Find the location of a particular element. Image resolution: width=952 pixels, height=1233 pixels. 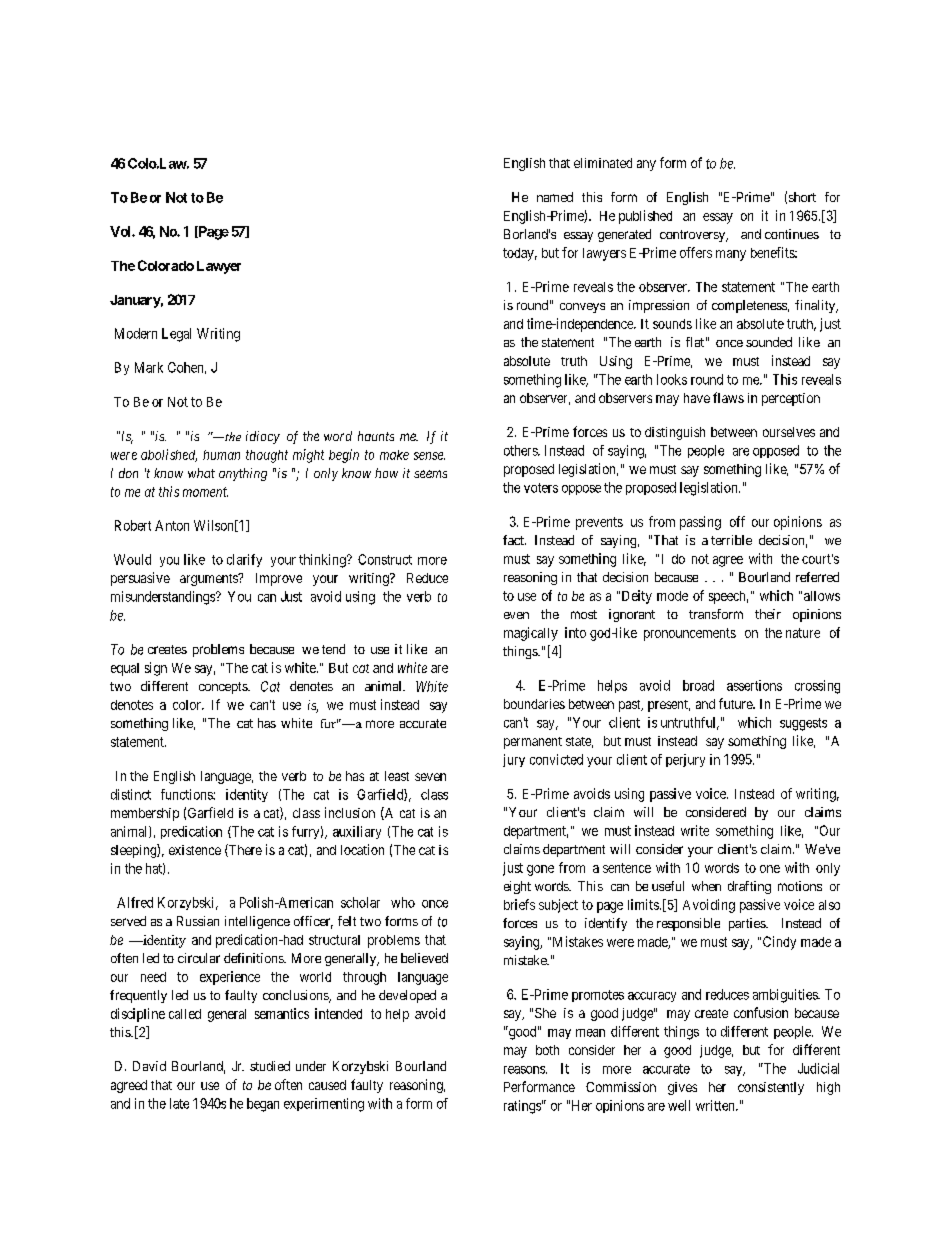

existence is located at coordinates (195, 850).
